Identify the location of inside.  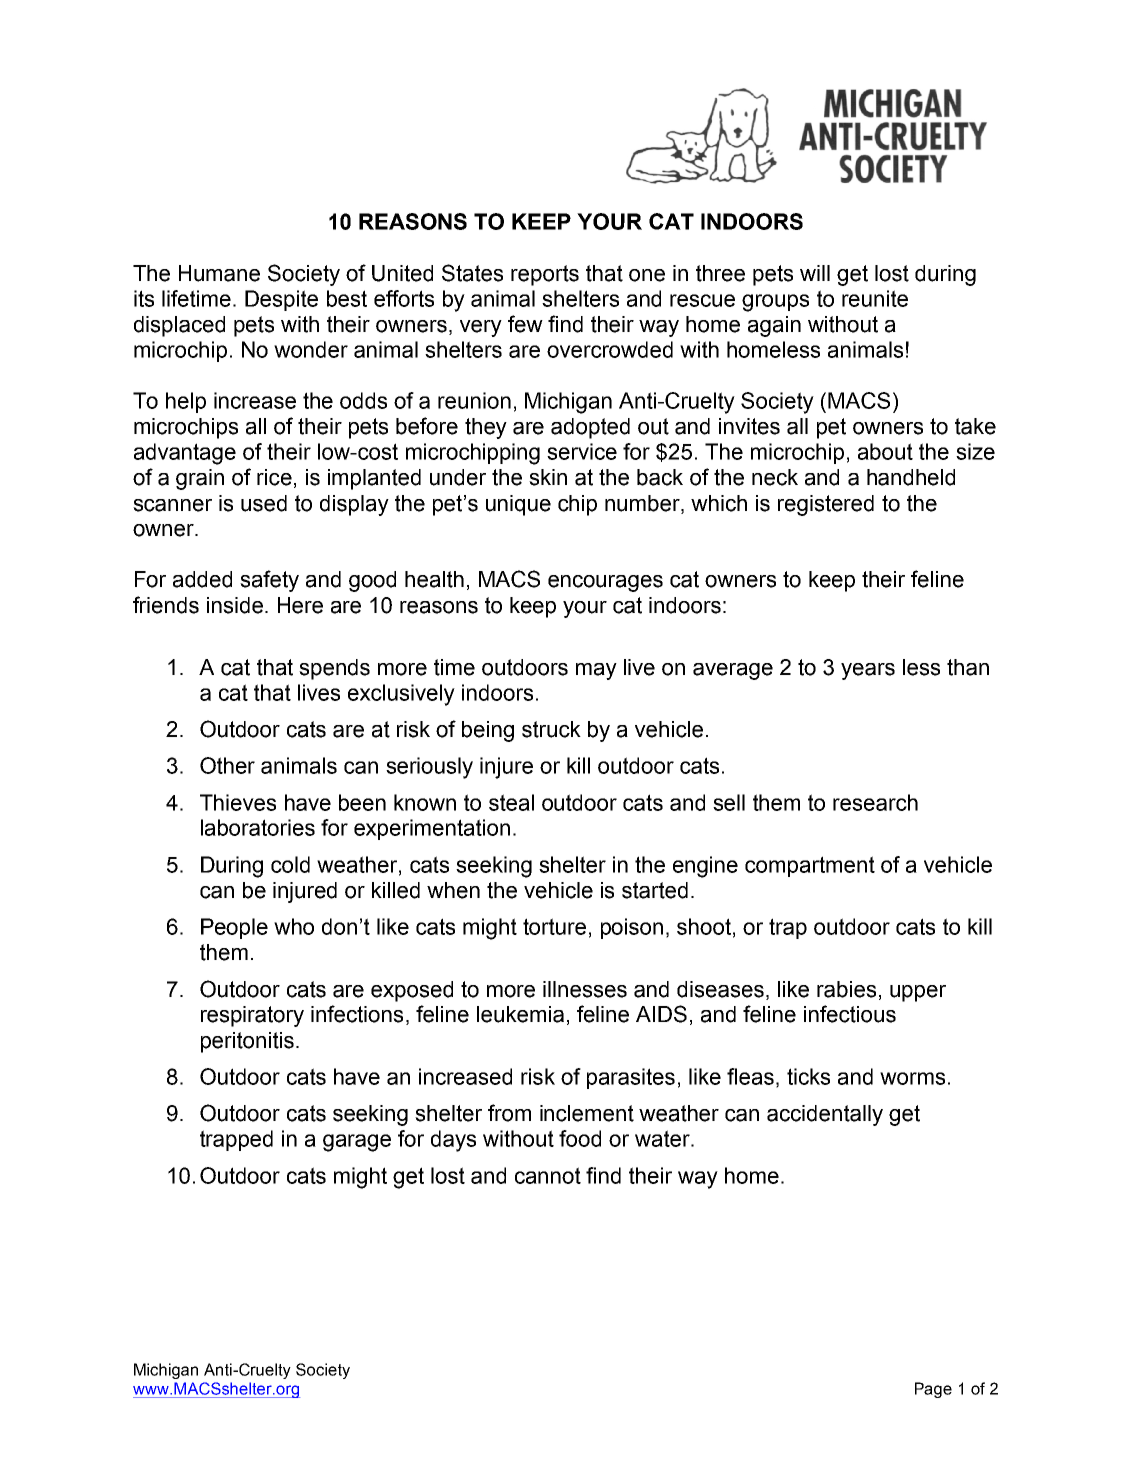
(235, 605).
